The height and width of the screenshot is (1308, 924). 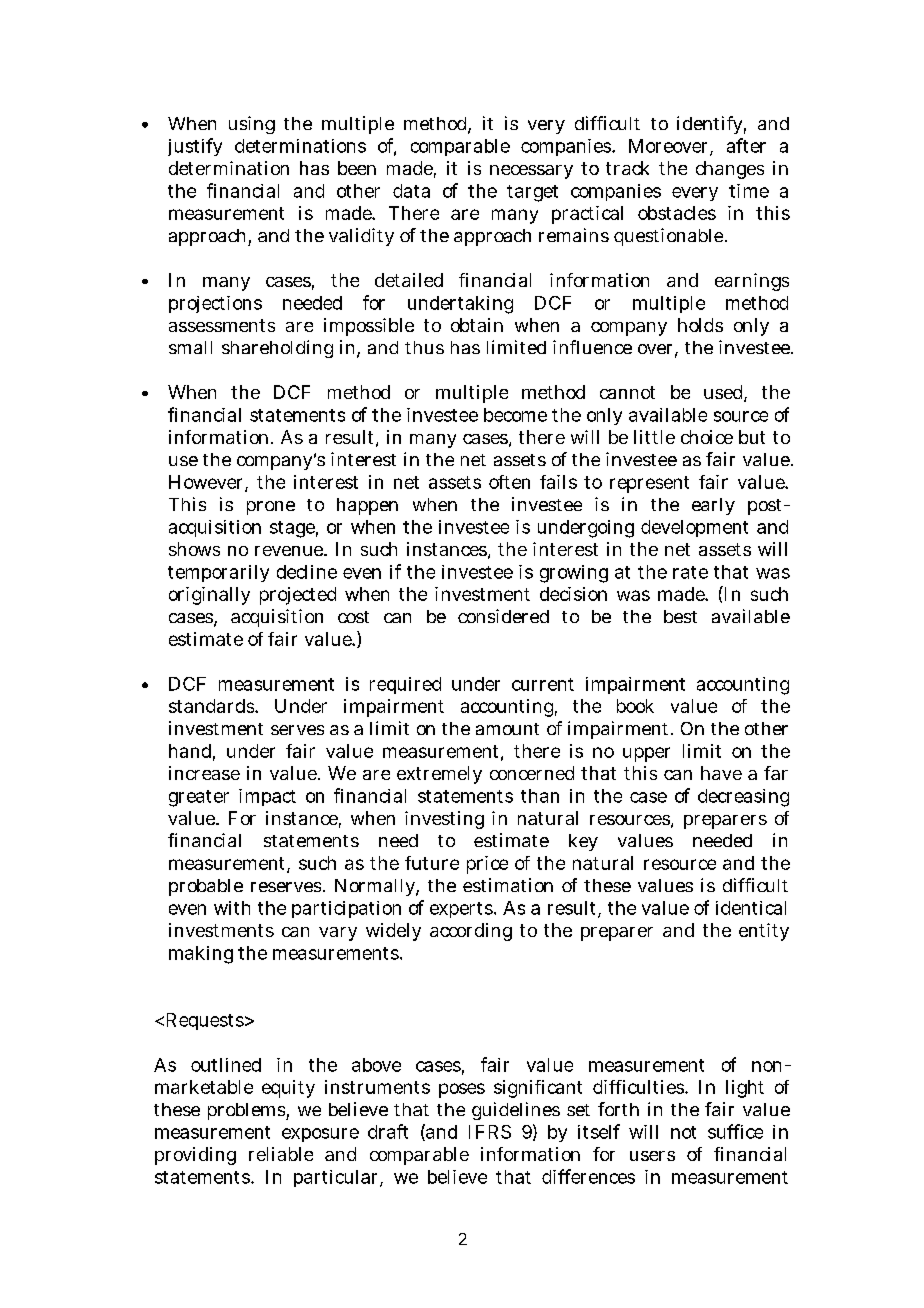 What do you see at coordinates (218, 573) in the screenshot?
I see `temporarily` at bounding box center [218, 573].
